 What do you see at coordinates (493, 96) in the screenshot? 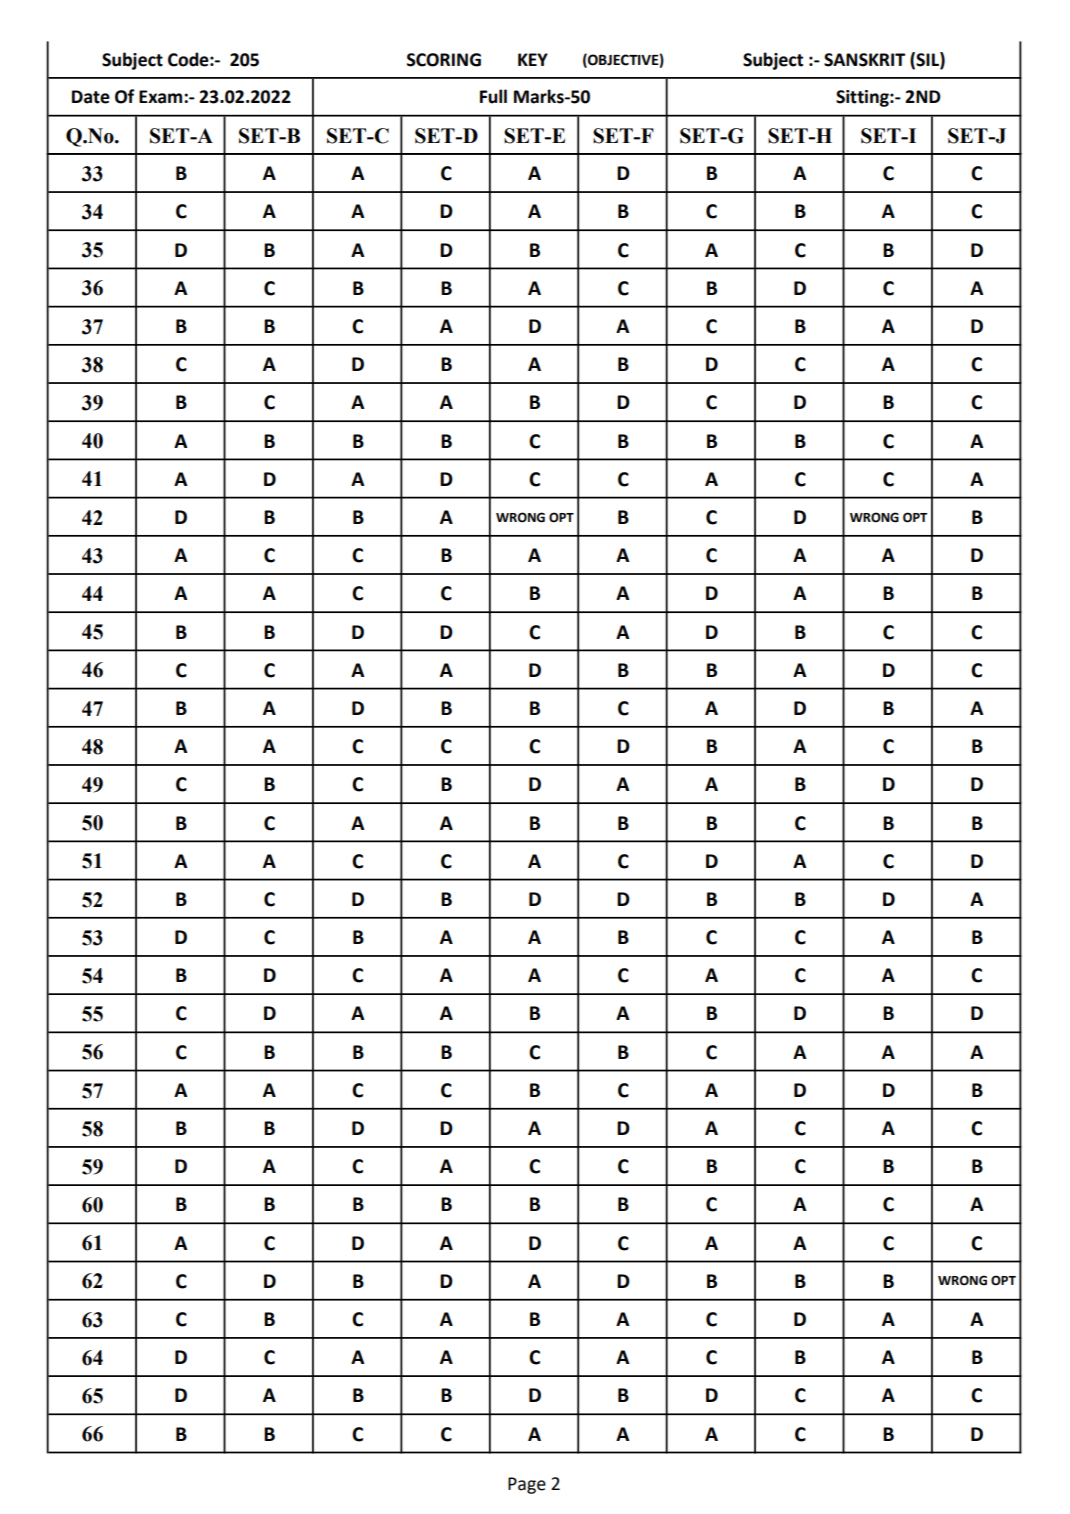
I see `Full` at bounding box center [493, 96].
